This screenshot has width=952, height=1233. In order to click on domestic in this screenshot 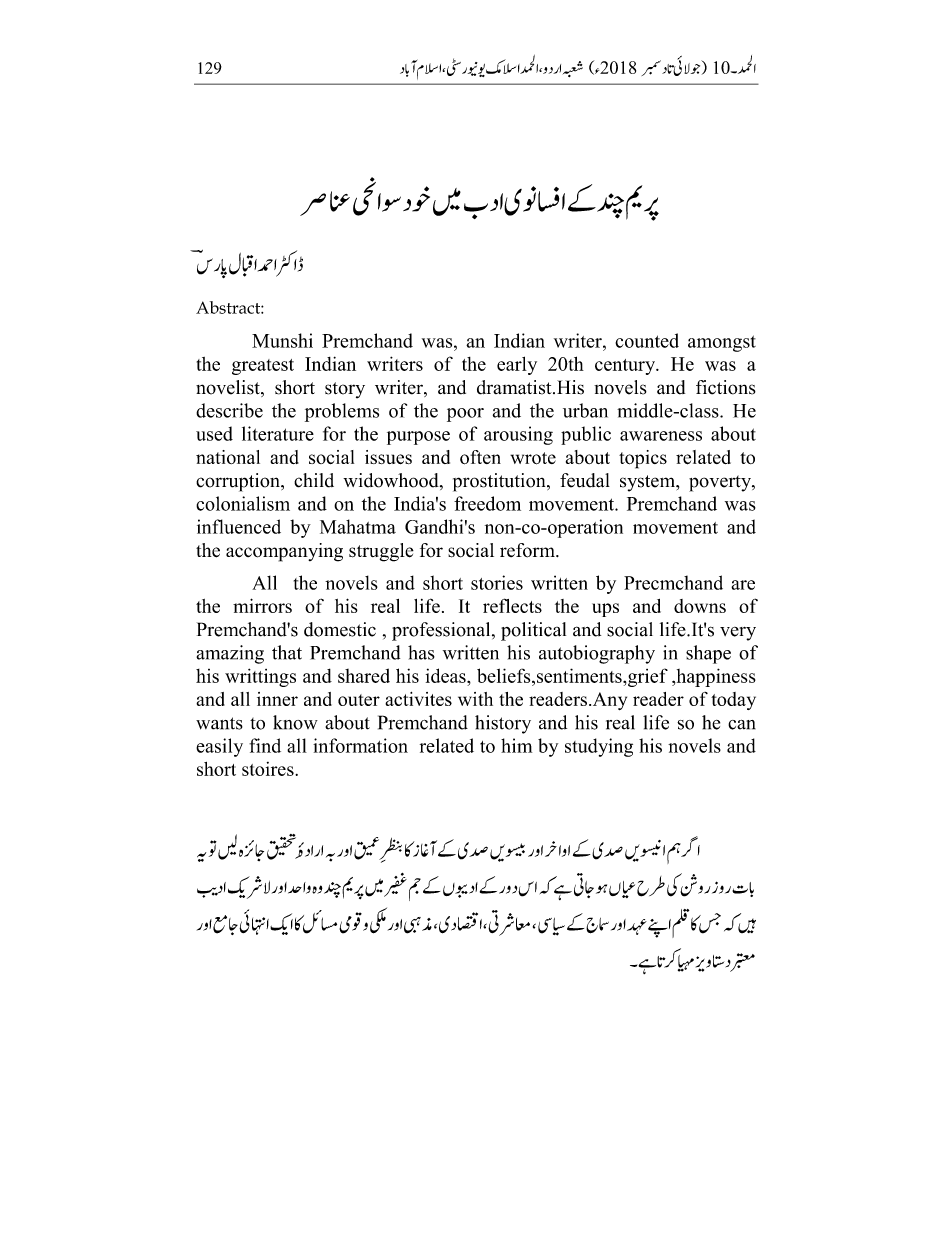, I will do `click(340, 629)`.
